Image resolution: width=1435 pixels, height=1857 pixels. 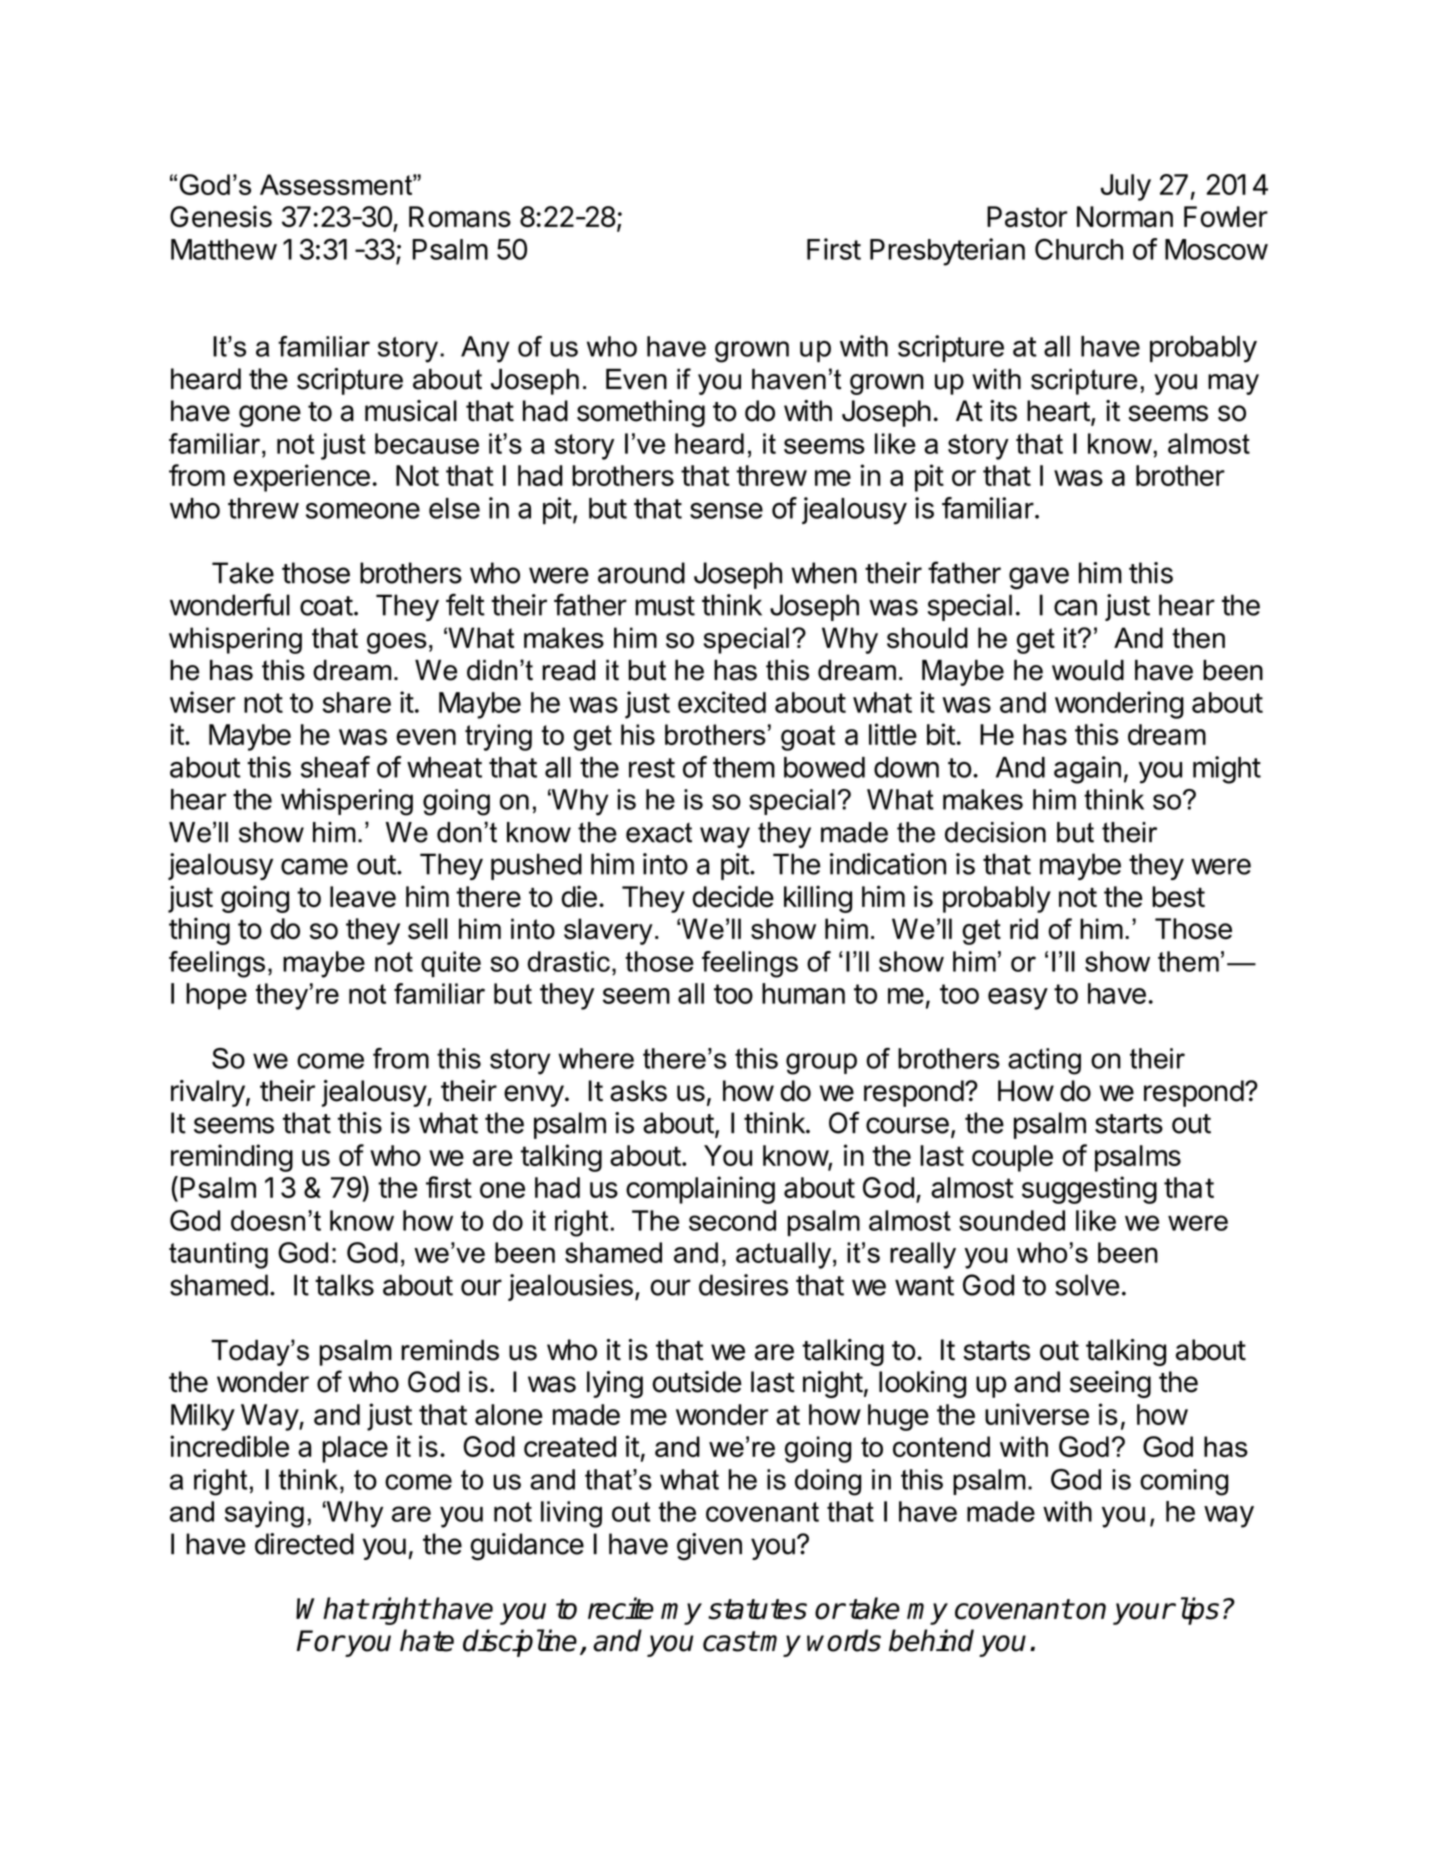 What do you see at coordinates (1087, 1285) in the screenshot?
I see `solve` at bounding box center [1087, 1285].
